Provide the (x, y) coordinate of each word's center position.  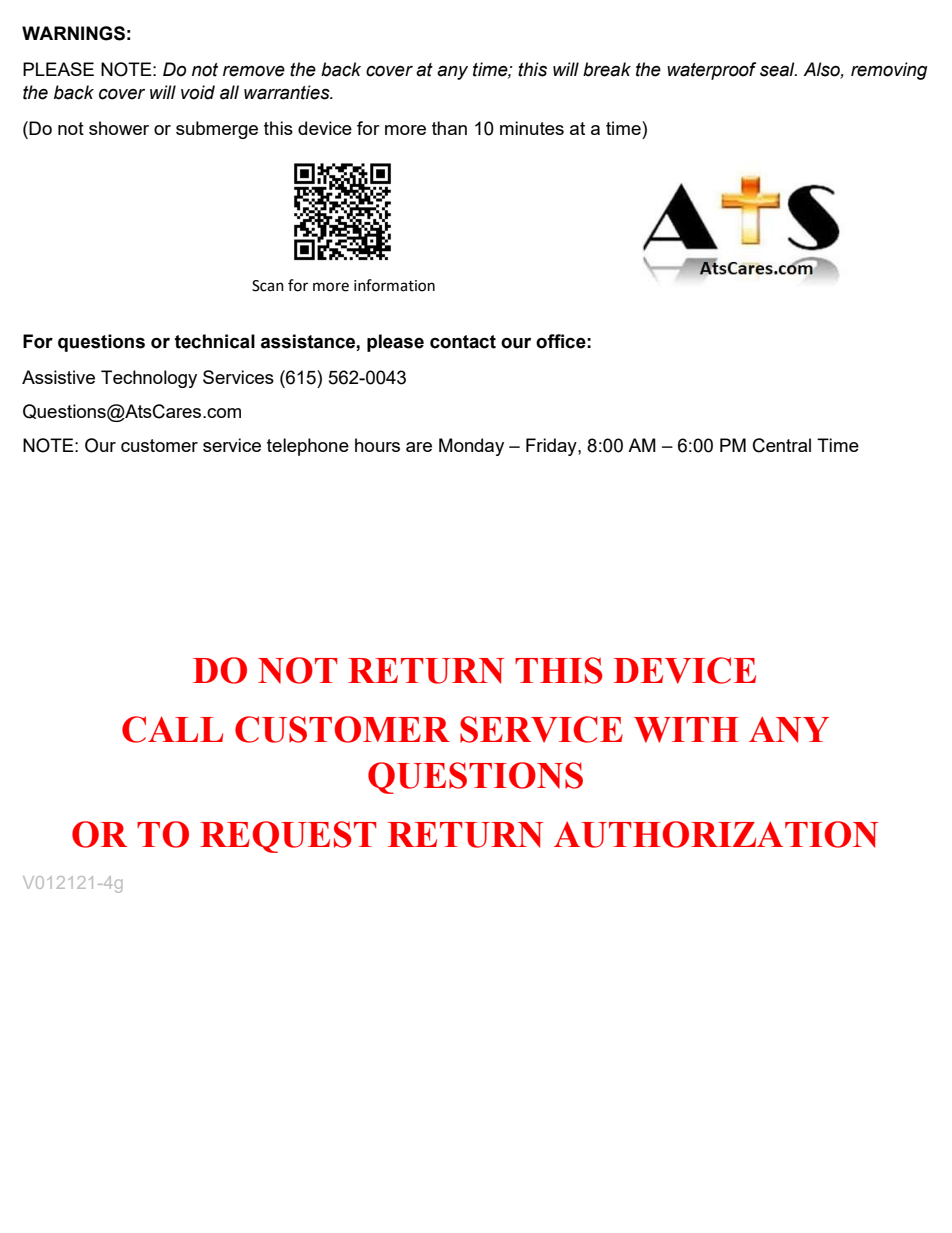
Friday (552, 447)
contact (463, 342)
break (607, 69)
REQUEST (288, 837)
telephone (308, 447)
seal (778, 69)
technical (215, 341)
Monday (471, 447)
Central (782, 445)
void (198, 92)
